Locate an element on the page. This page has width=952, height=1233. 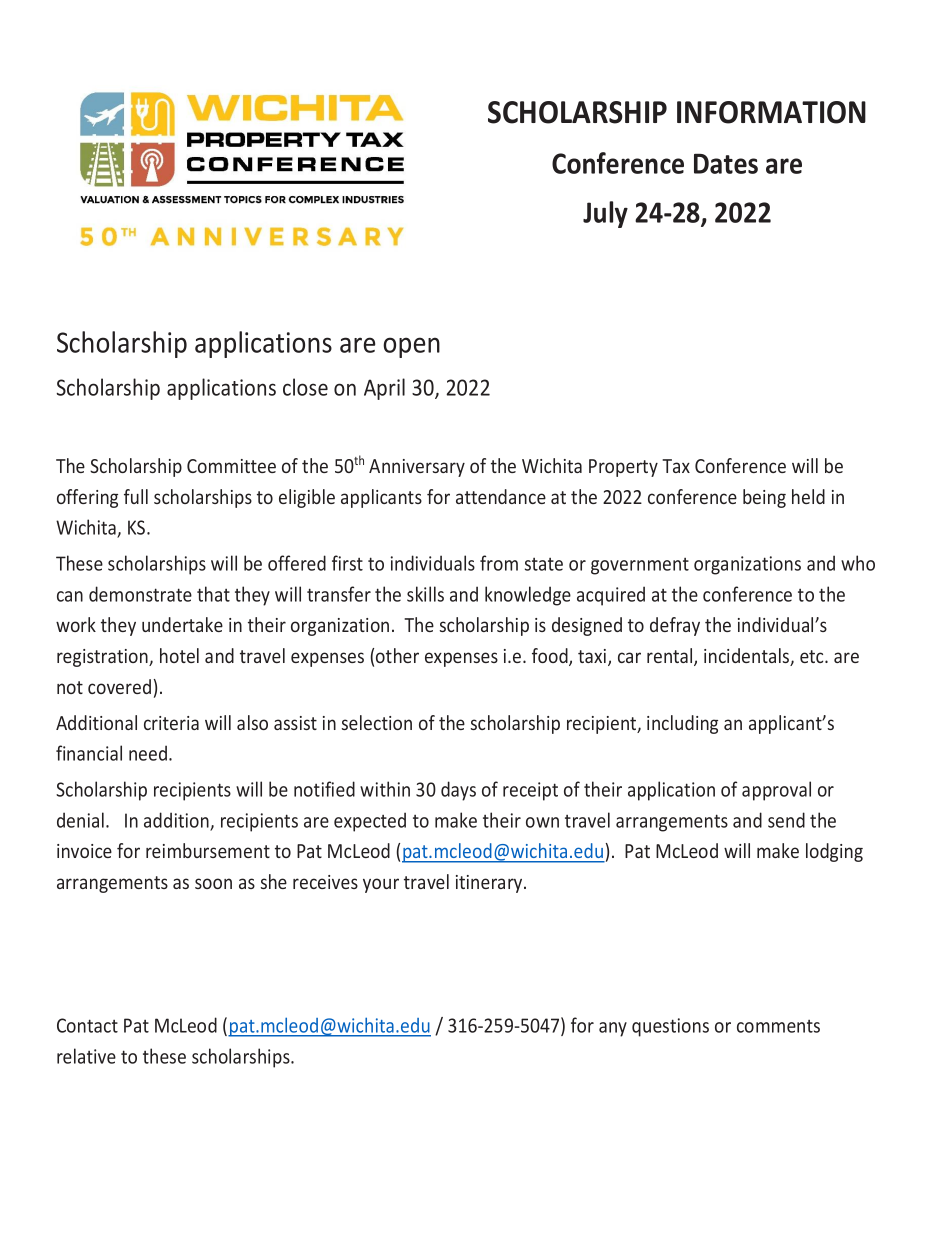
INFORMATION is located at coordinates (771, 112).
